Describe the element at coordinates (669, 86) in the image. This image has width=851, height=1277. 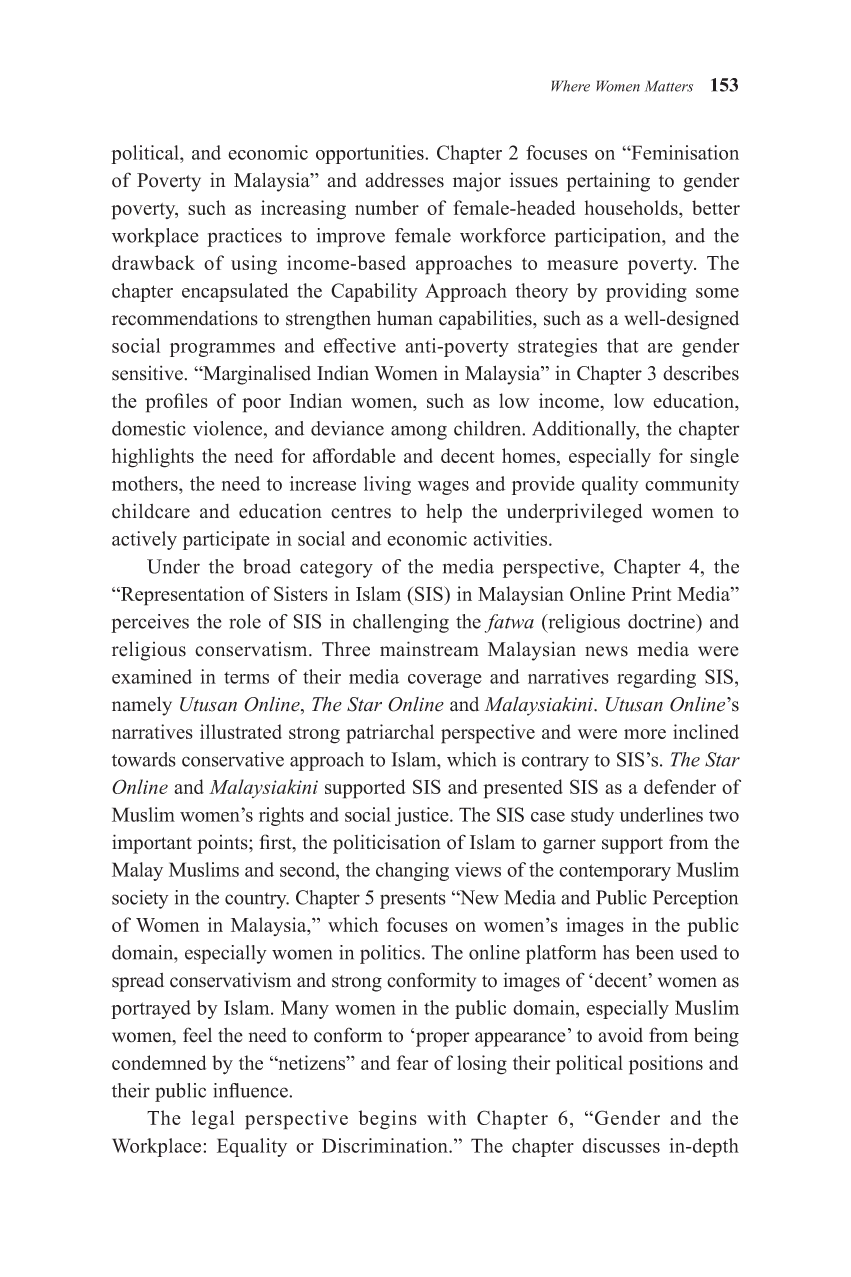
I see `Matters` at that location.
